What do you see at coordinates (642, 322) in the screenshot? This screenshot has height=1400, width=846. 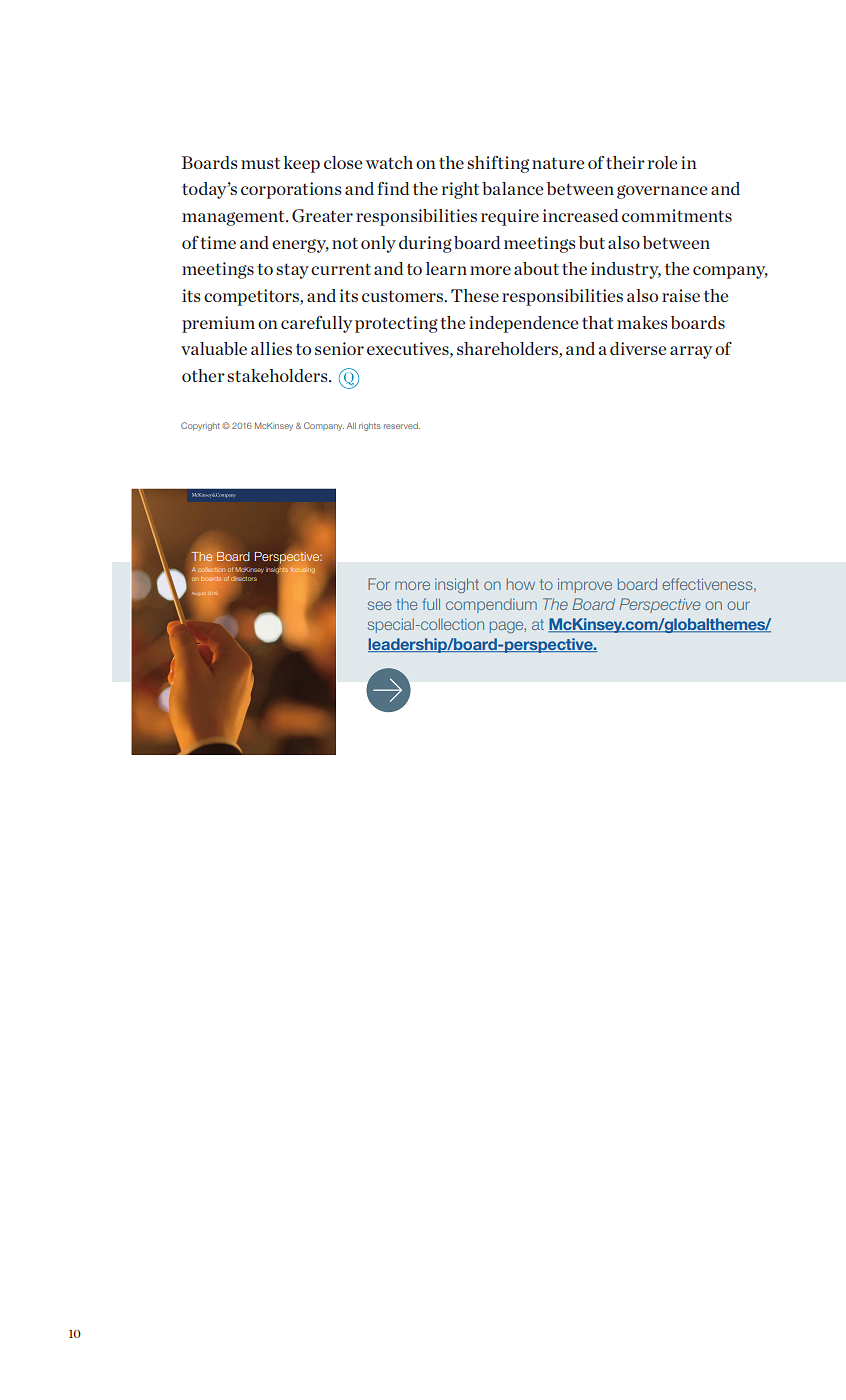 I see `makes` at bounding box center [642, 322].
